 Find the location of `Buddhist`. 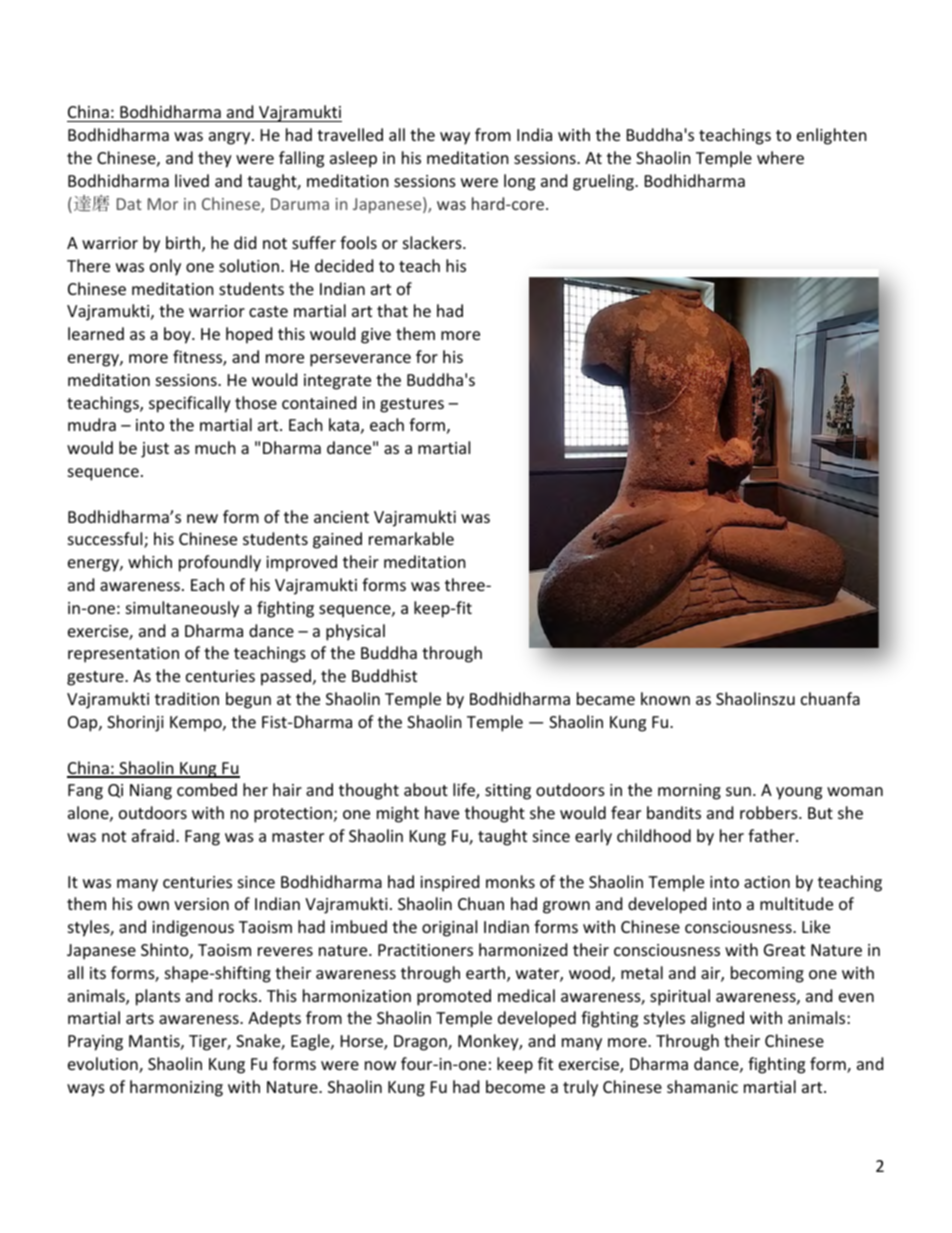

Buddhist is located at coordinates (384, 675).
